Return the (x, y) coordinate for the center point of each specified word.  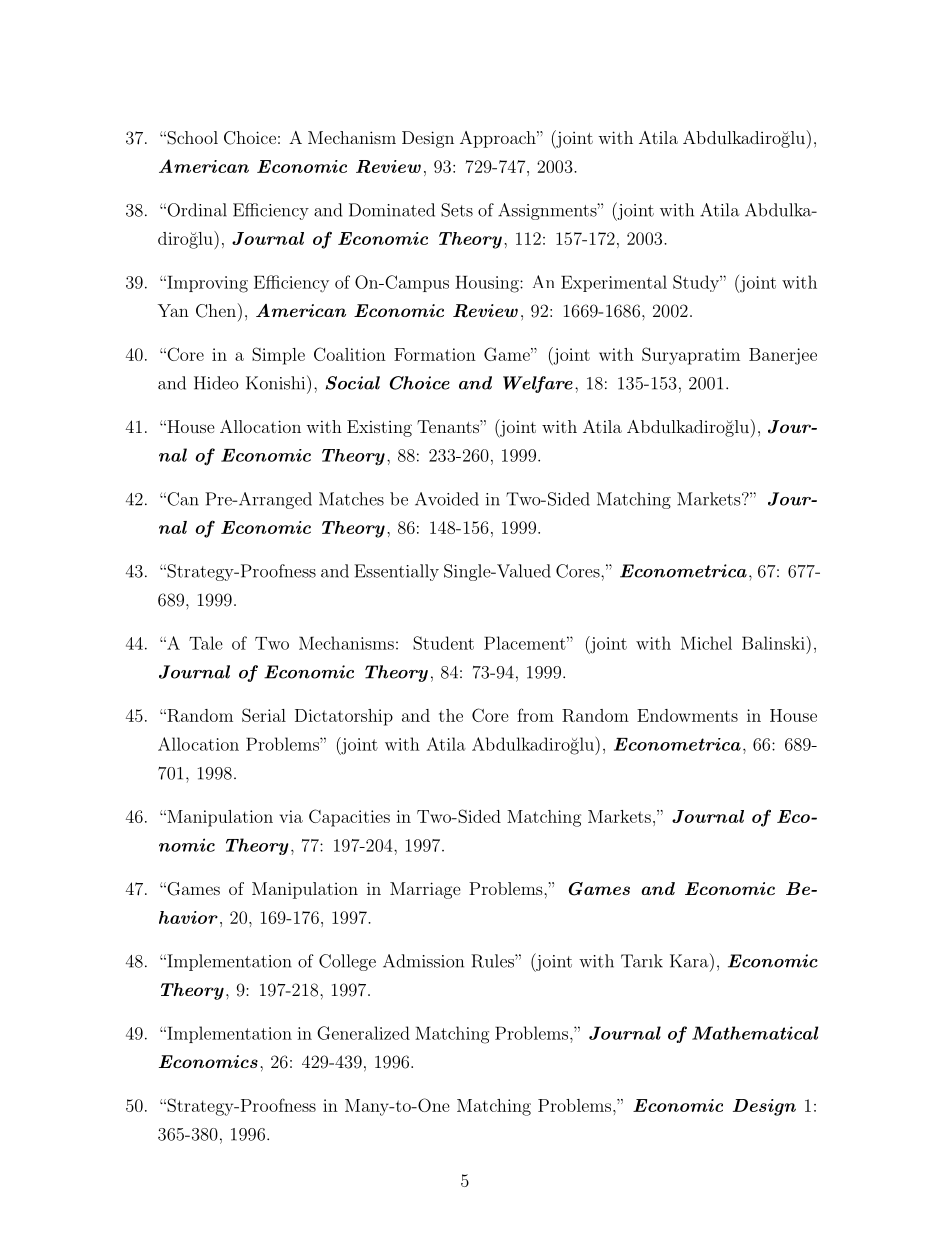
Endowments (687, 715)
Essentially (396, 572)
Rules (493, 961)
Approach (499, 139)
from (535, 715)
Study (697, 283)
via (291, 816)
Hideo (216, 383)
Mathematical (755, 1033)
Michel (706, 643)
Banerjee (783, 356)
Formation (435, 354)
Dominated (392, 210)
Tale (206, 643)
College (347, 962)
